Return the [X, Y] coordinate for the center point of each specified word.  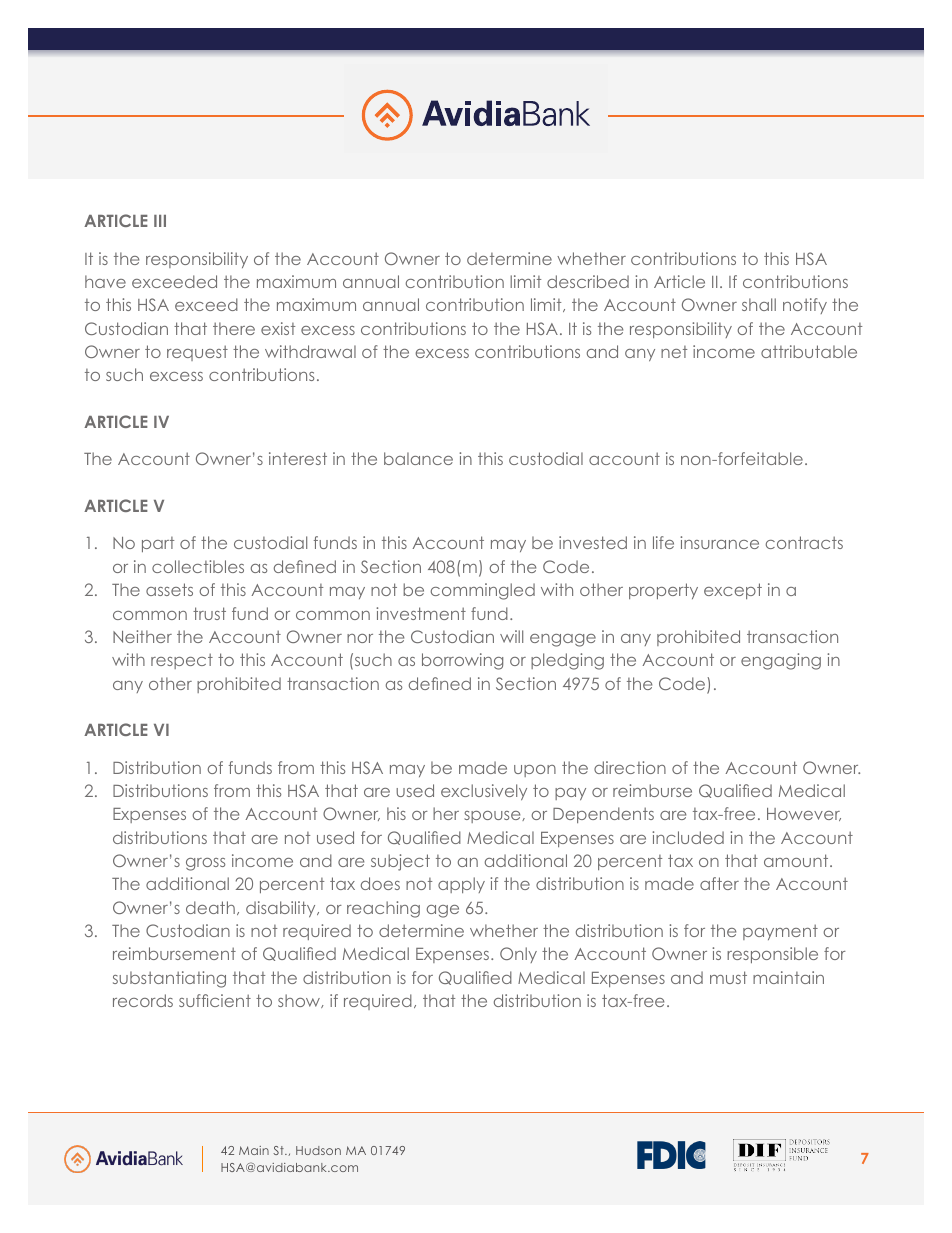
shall [759, 304]
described [588, 281]
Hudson [318, 1150]
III [160, 221]
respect [182, 661]
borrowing [462, 661]
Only [518, 955]
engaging [781, 661]
